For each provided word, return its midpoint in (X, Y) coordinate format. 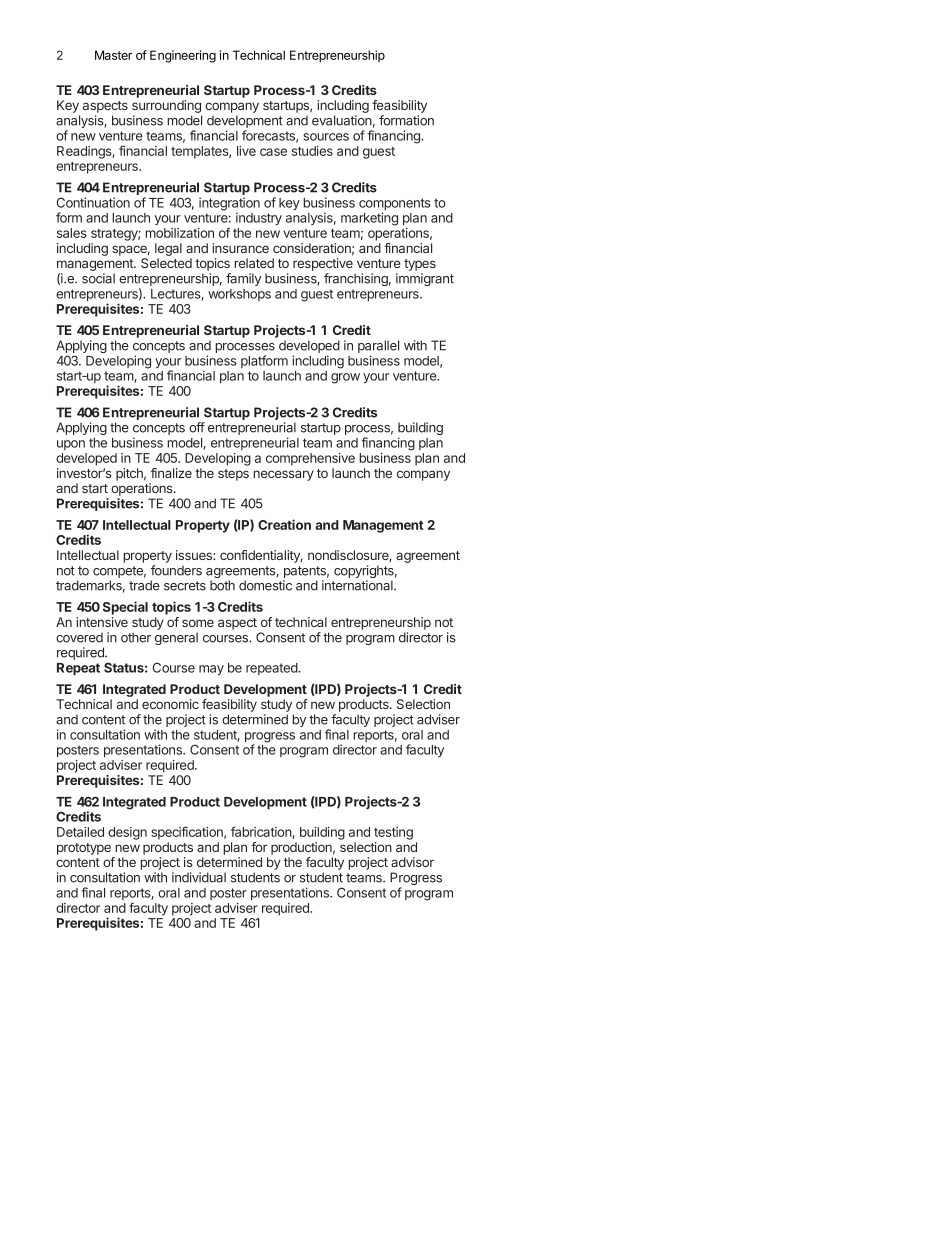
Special (125, 608)
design (127, 833)
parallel (378, 348)
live (246, 151)
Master (113, 55)
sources (326, 137)
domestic (265, 585)
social (98, 278)
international (358, 585)
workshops (239, 295)
